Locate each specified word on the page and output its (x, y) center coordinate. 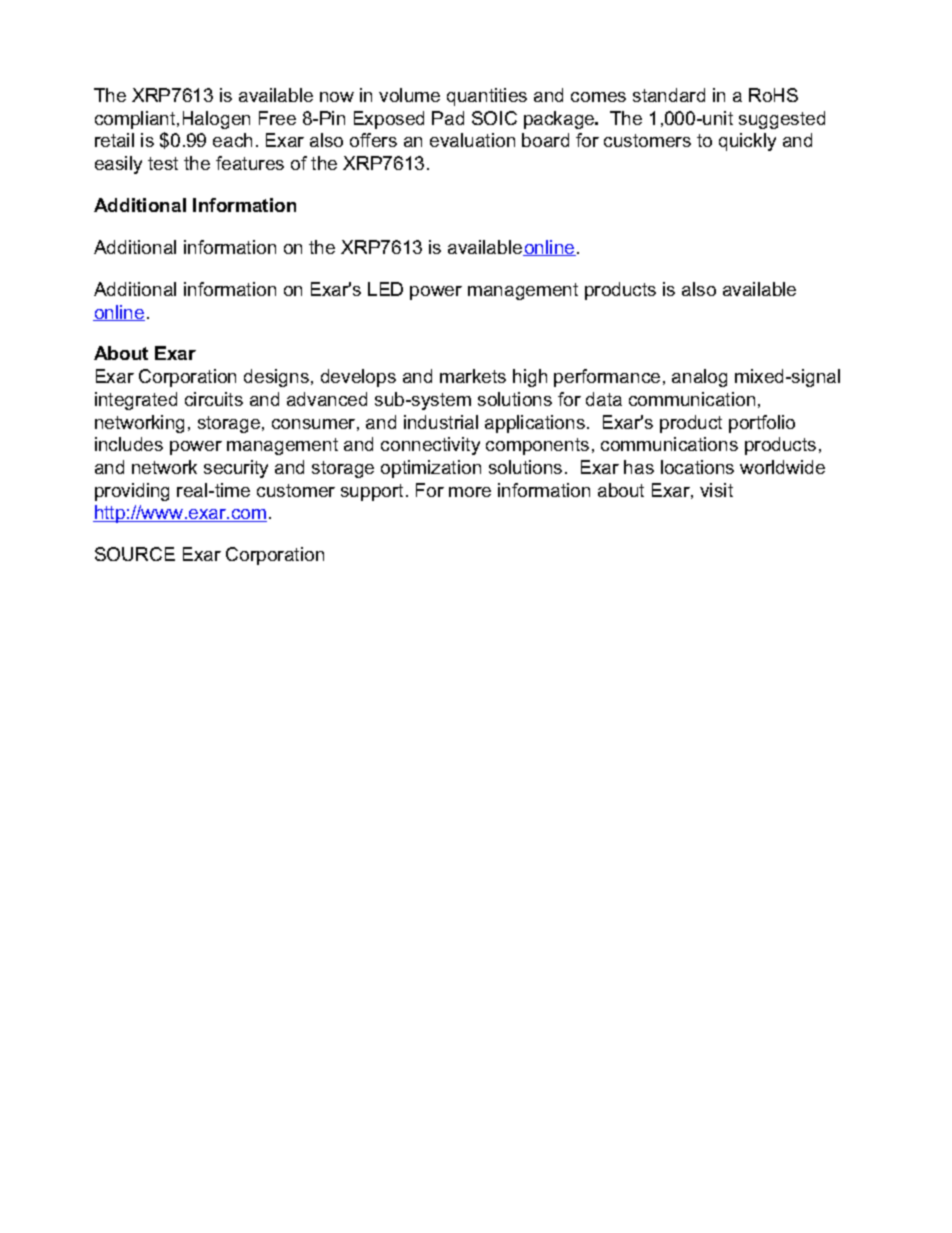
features (250, 163)
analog (699, 378)
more (470, 492)
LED (385, 289)
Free (277, 118)
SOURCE (135, 554)
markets (473, 376)
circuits (214, 399)
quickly (747, 142)
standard (669, 95)
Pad (448, 118)
